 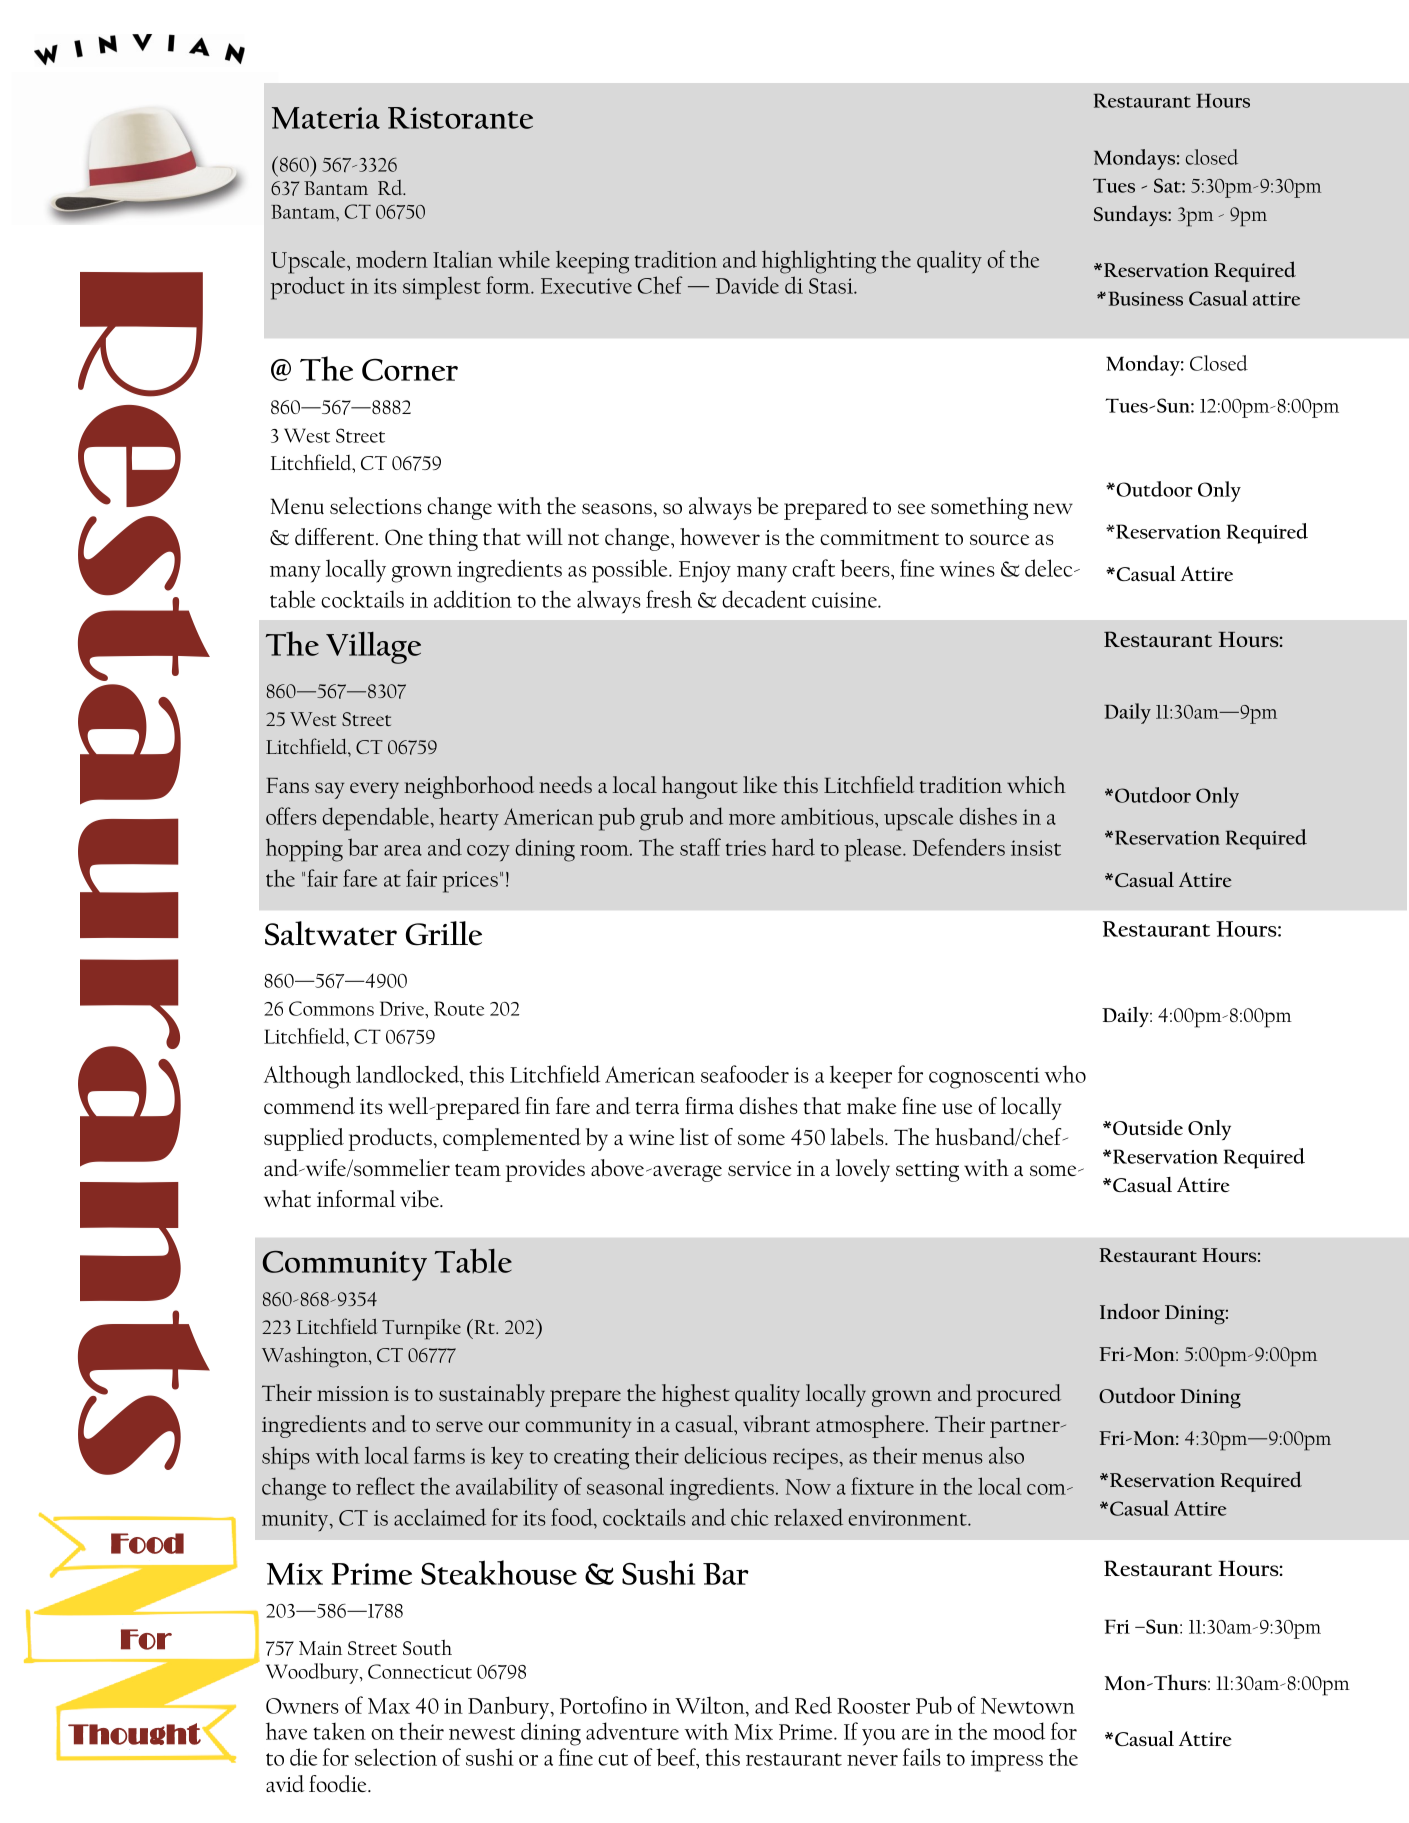 What do you see at coordinates (286, 1731) in the screenshot?
I see `have` at bounding box center [286, 1731].
